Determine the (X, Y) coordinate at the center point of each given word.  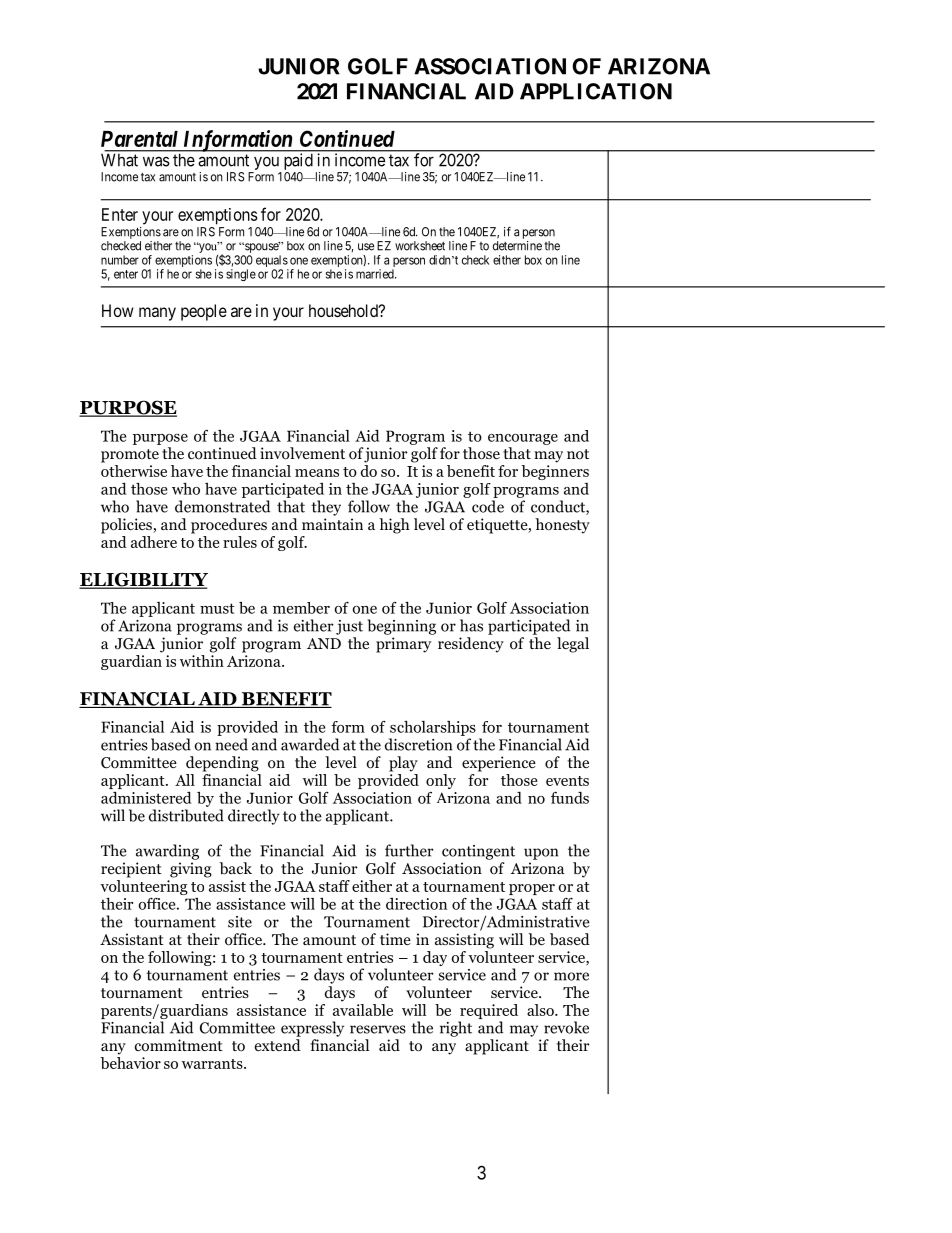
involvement (302, 453)
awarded (310, 744)
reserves (378, 1029)
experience (499, 764)
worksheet (420, 246)
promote (130, 456)
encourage (523, 439)
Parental (139, 139)
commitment (179, 1045)
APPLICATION (596, 91)
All (185, 780)
